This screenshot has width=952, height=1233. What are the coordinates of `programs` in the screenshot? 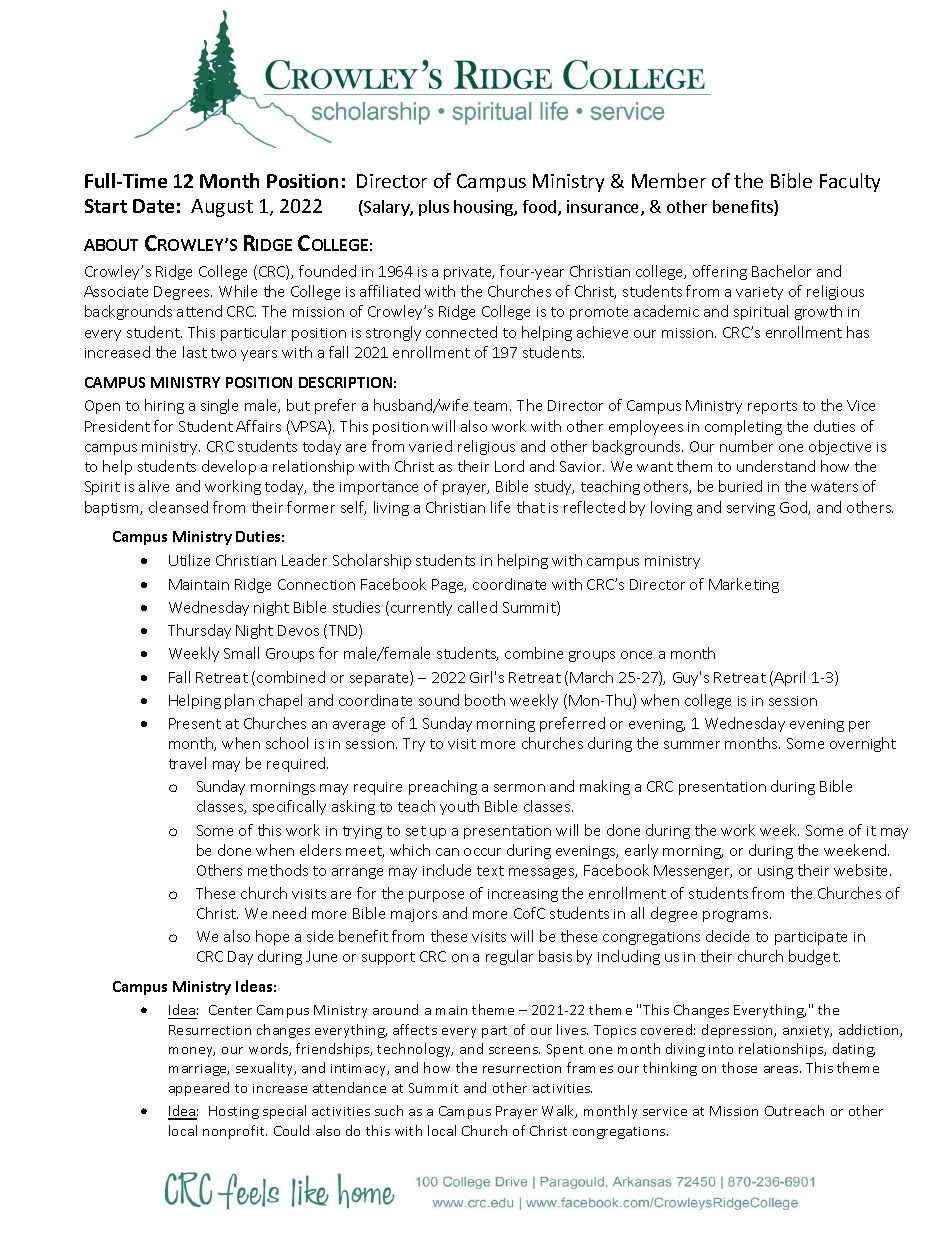 It's located at (737, 916).
